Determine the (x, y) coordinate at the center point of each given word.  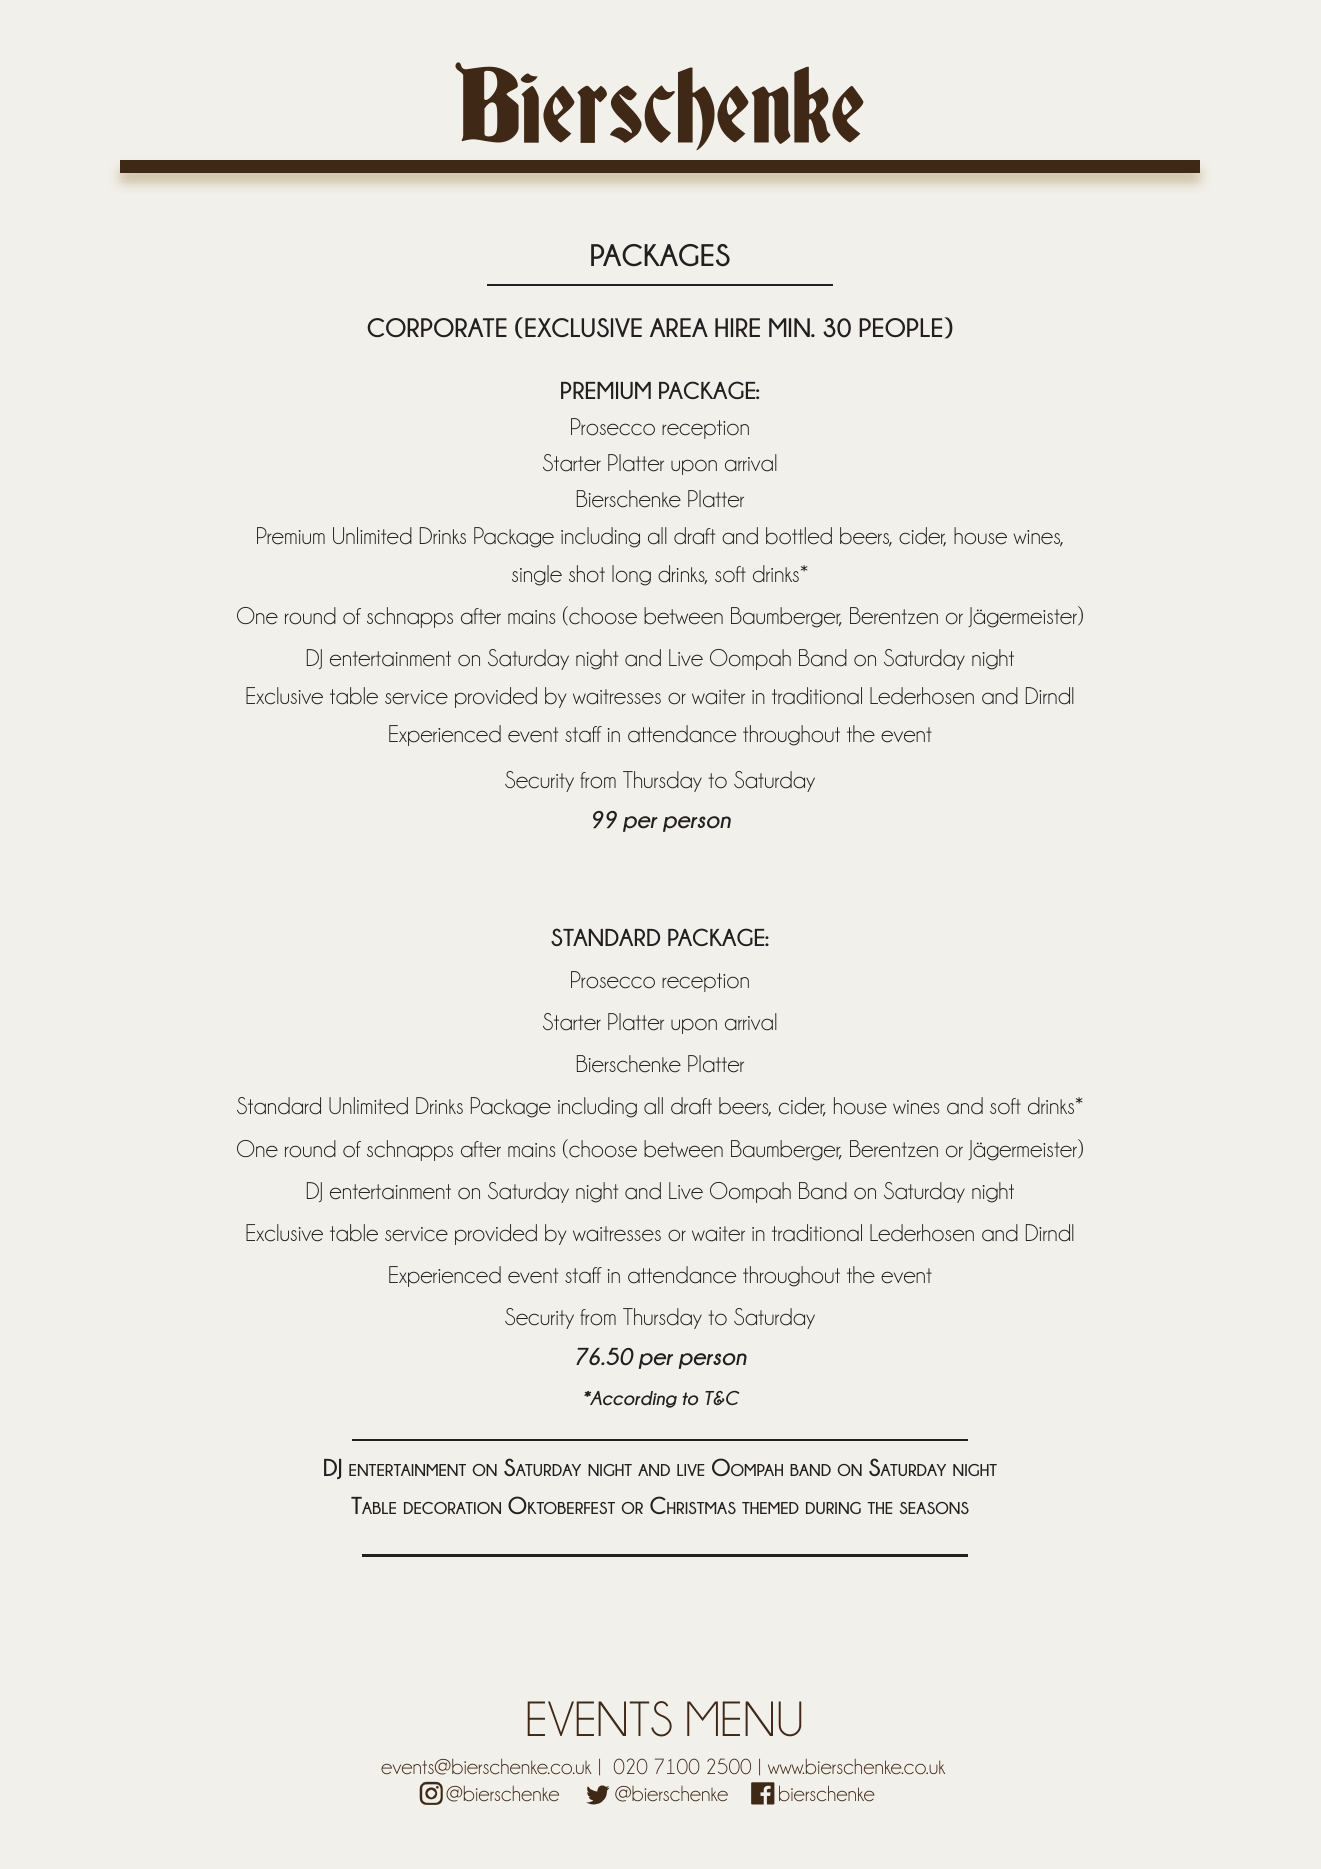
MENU (744, 1719)
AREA (679, 327)
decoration (452, 1508)
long (631, 575)
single (537, 575)
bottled (799, 536)
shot (587, 574)
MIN (790, 327)
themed (770, 1508)
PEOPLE (900, 327)
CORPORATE (437, 327)
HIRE (737, 327)
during (833, 1508)
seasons (934, 1508)
